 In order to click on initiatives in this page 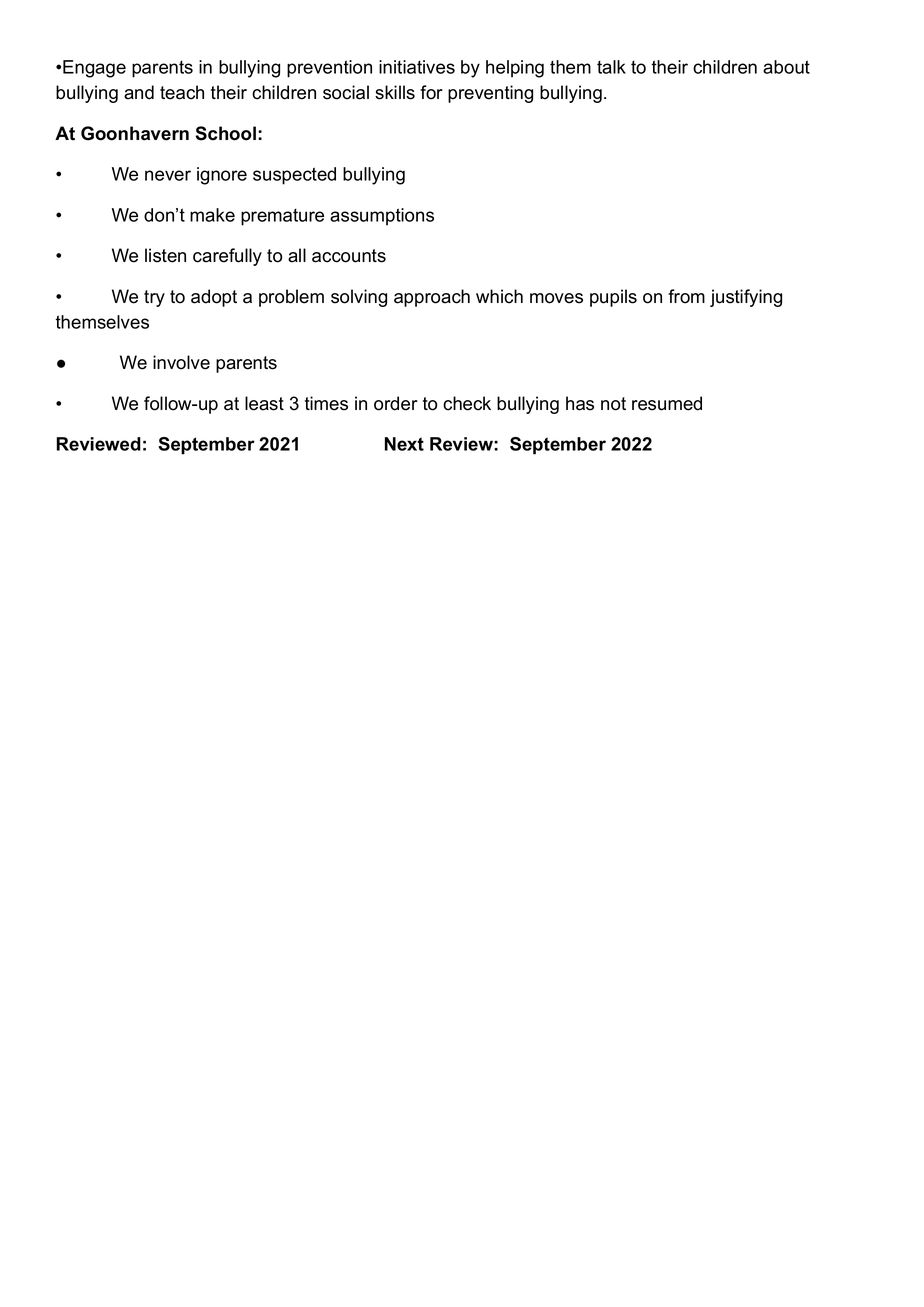, I will do `click(417, 67)`.
